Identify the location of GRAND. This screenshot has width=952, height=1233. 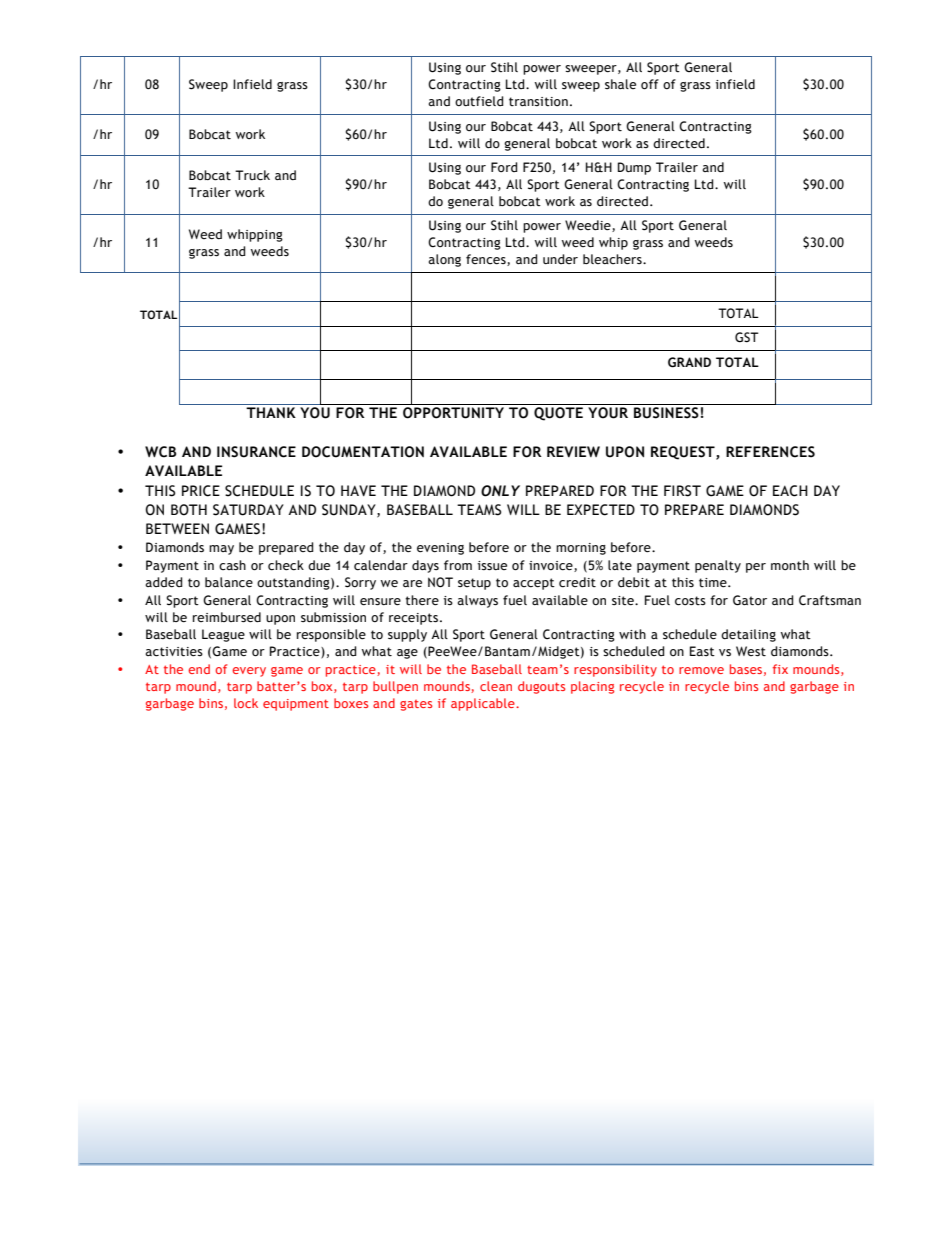
(689, 362).
